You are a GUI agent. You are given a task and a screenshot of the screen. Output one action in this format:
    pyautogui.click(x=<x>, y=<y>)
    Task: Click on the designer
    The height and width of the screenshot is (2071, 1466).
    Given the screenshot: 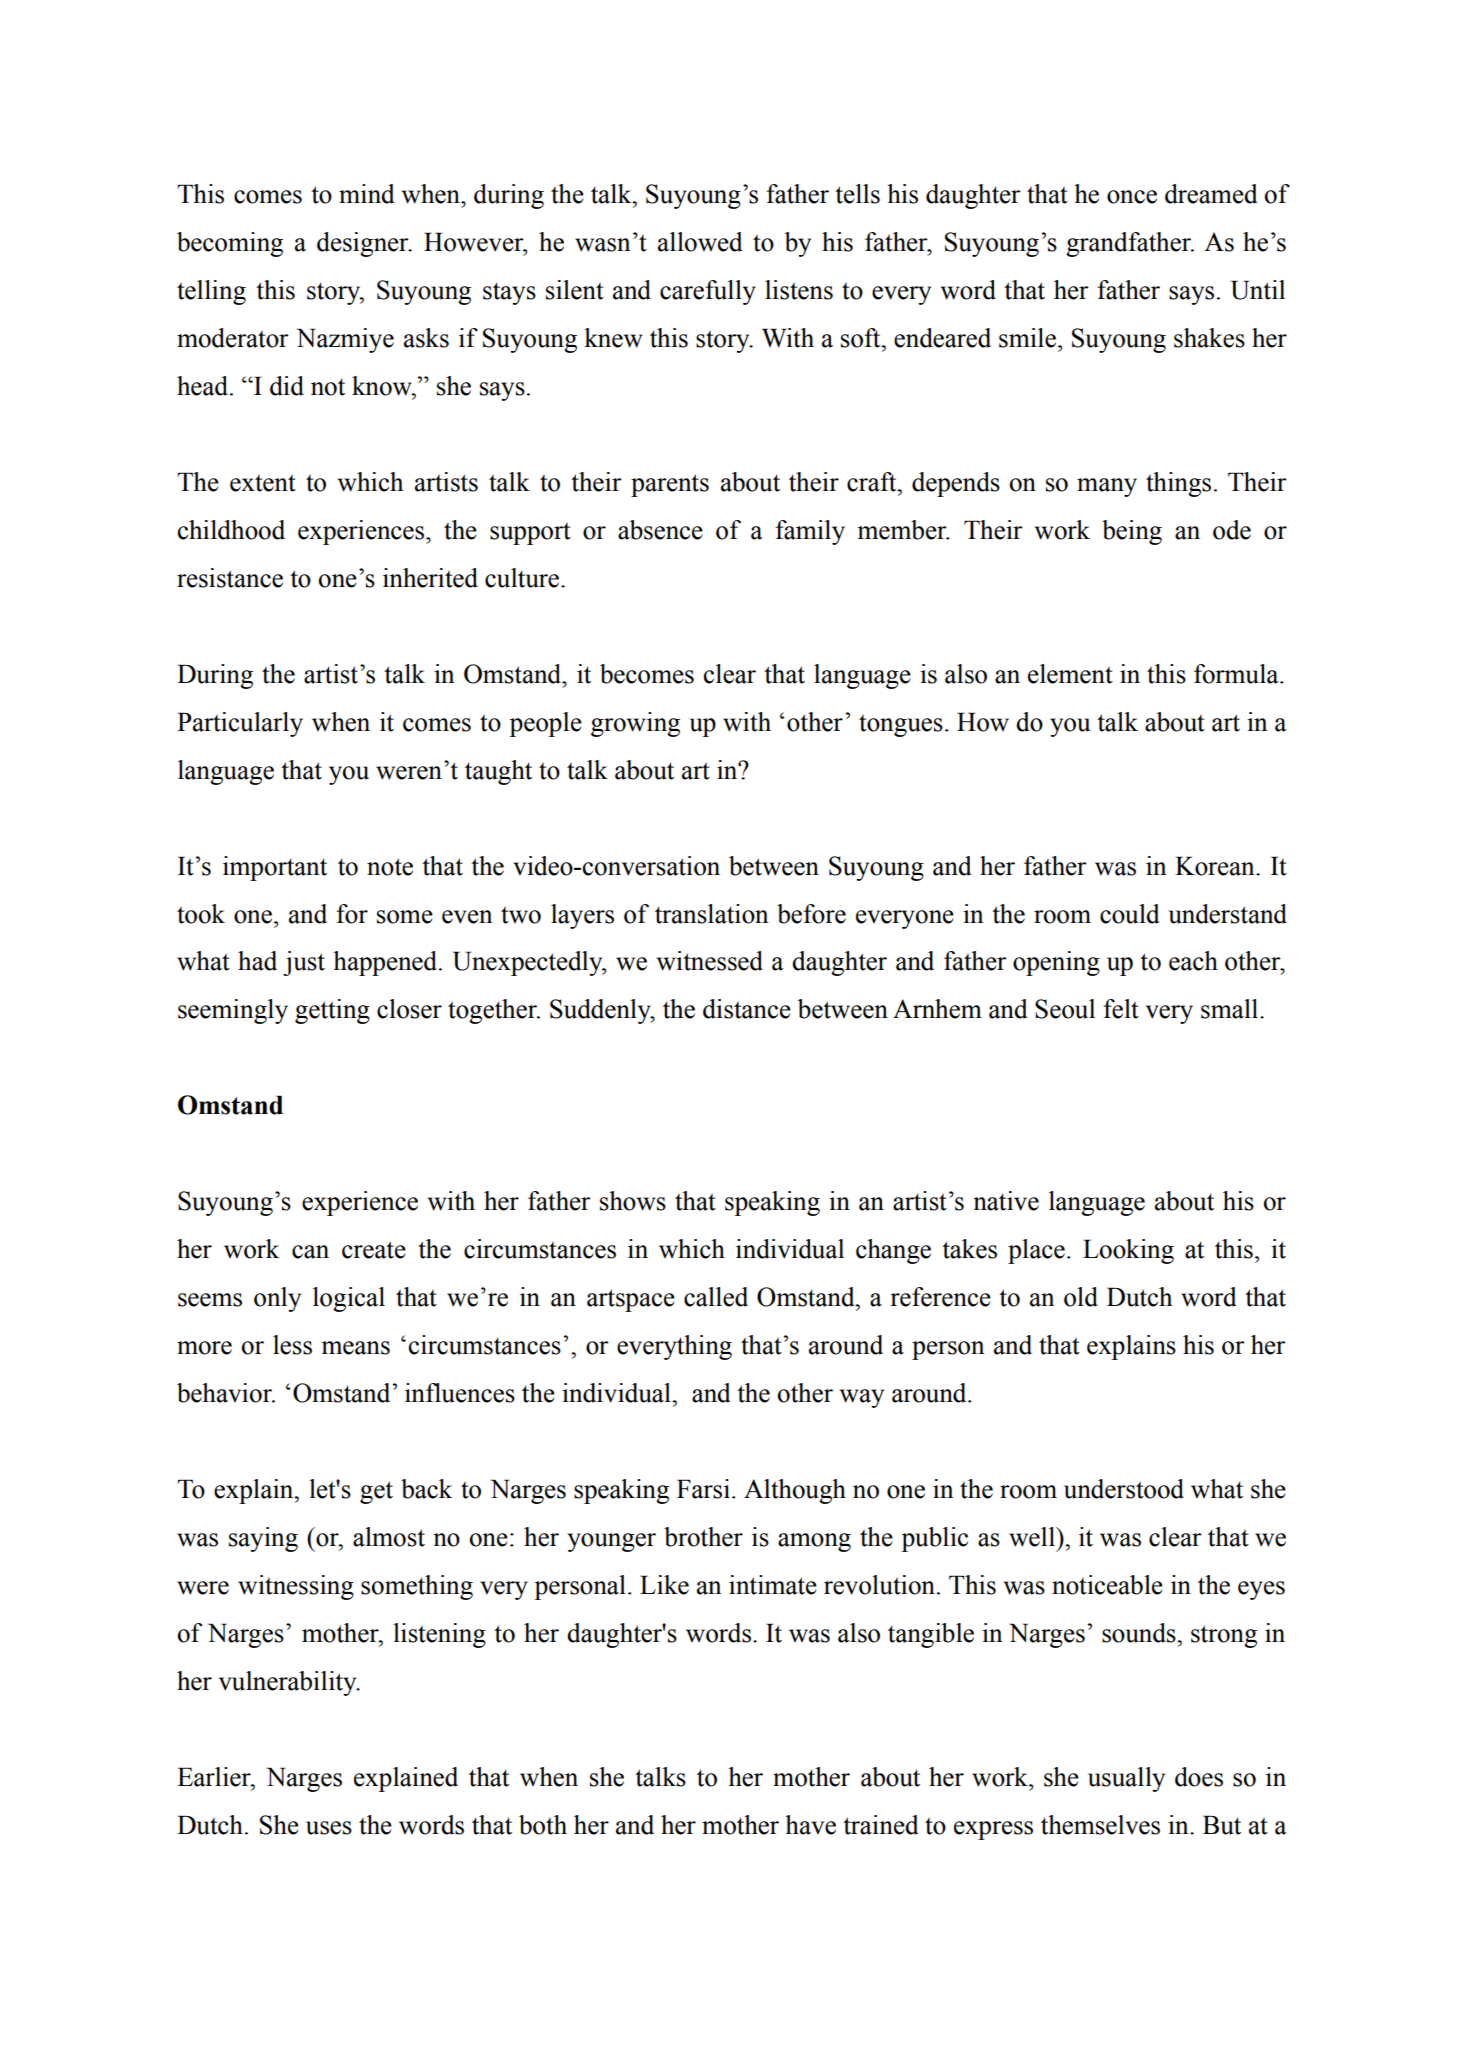 What is the action you would take?
    pyautogui.click(x=364, y=244)
